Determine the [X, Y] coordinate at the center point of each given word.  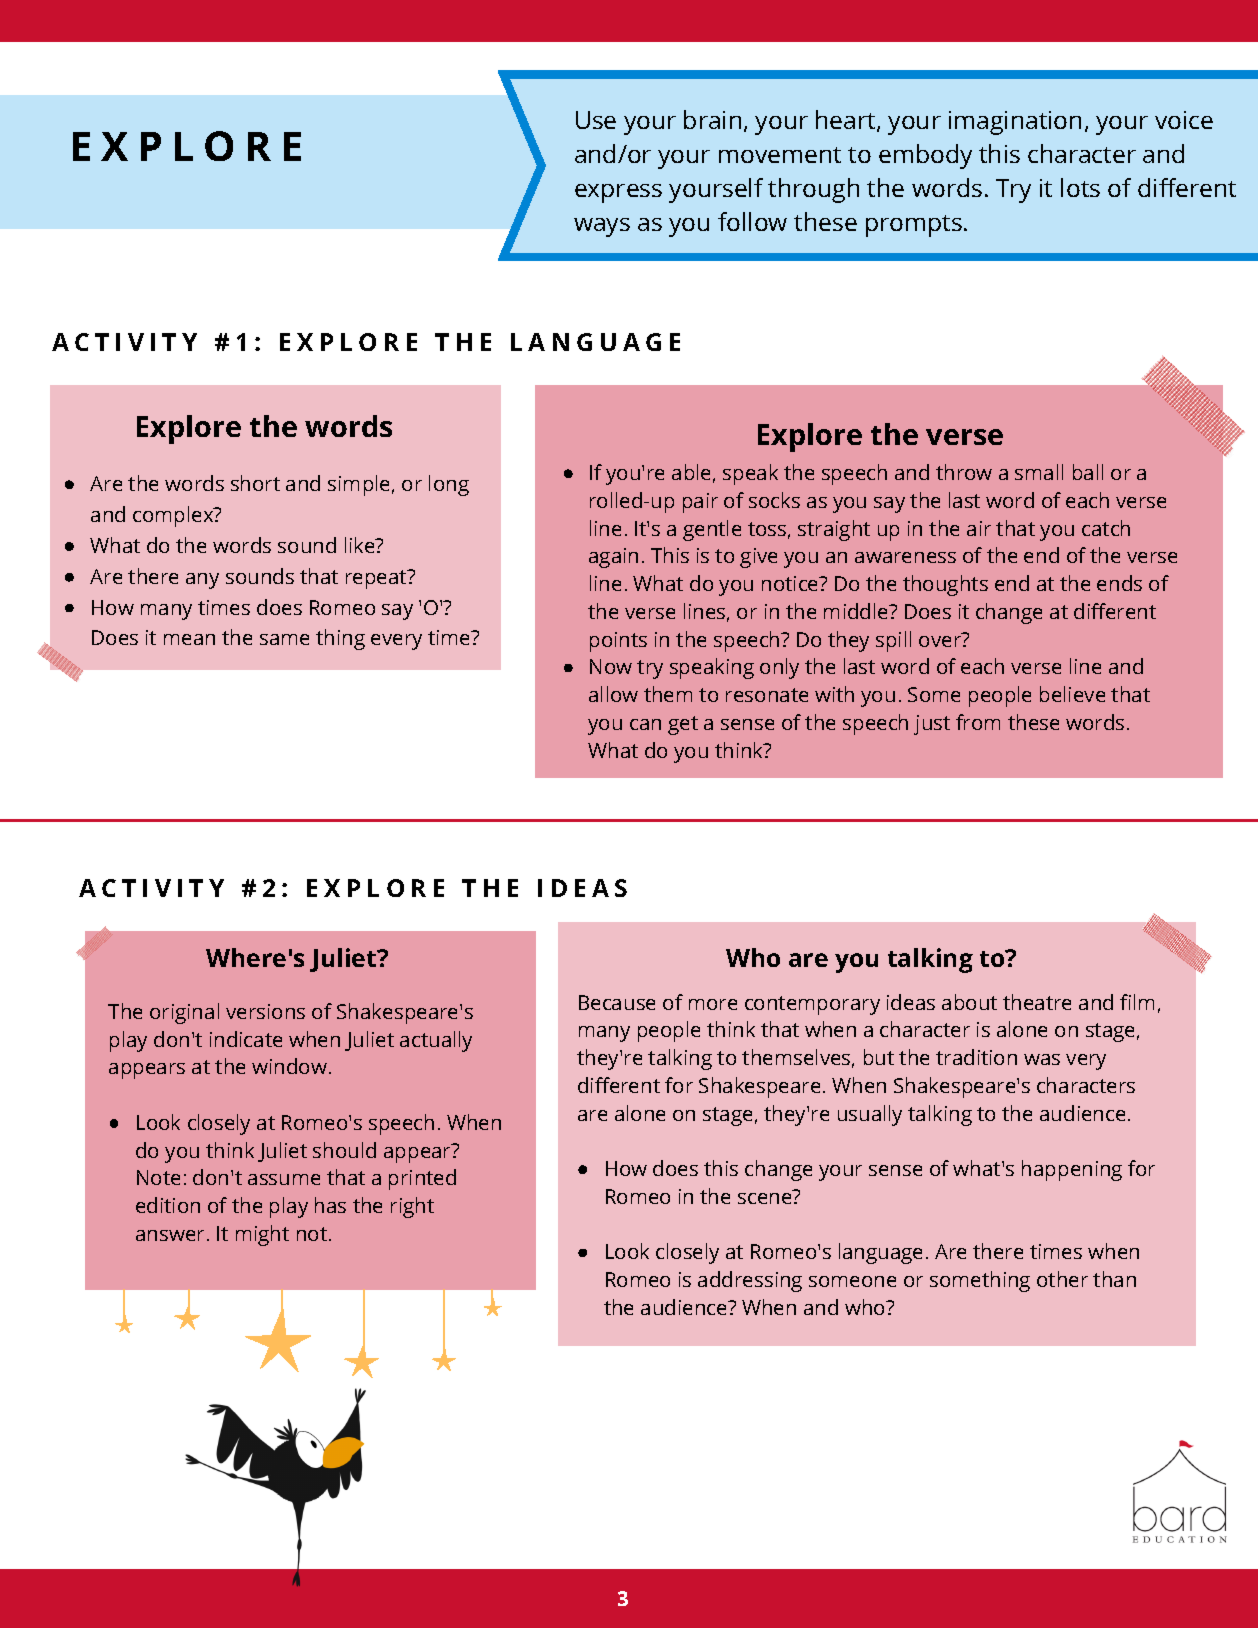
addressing [750, 1281]
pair [700, 503]
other [1062, 1279]
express [618, 193]
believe [1072, 694]
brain [712, 119]
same [284, 639]
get [683, 725]
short [255, 483]
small [1039, 472]
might [262, 1235]
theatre [1037, 1002]
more [713, 1004]
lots [1080, 187]
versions [265, 1011]
